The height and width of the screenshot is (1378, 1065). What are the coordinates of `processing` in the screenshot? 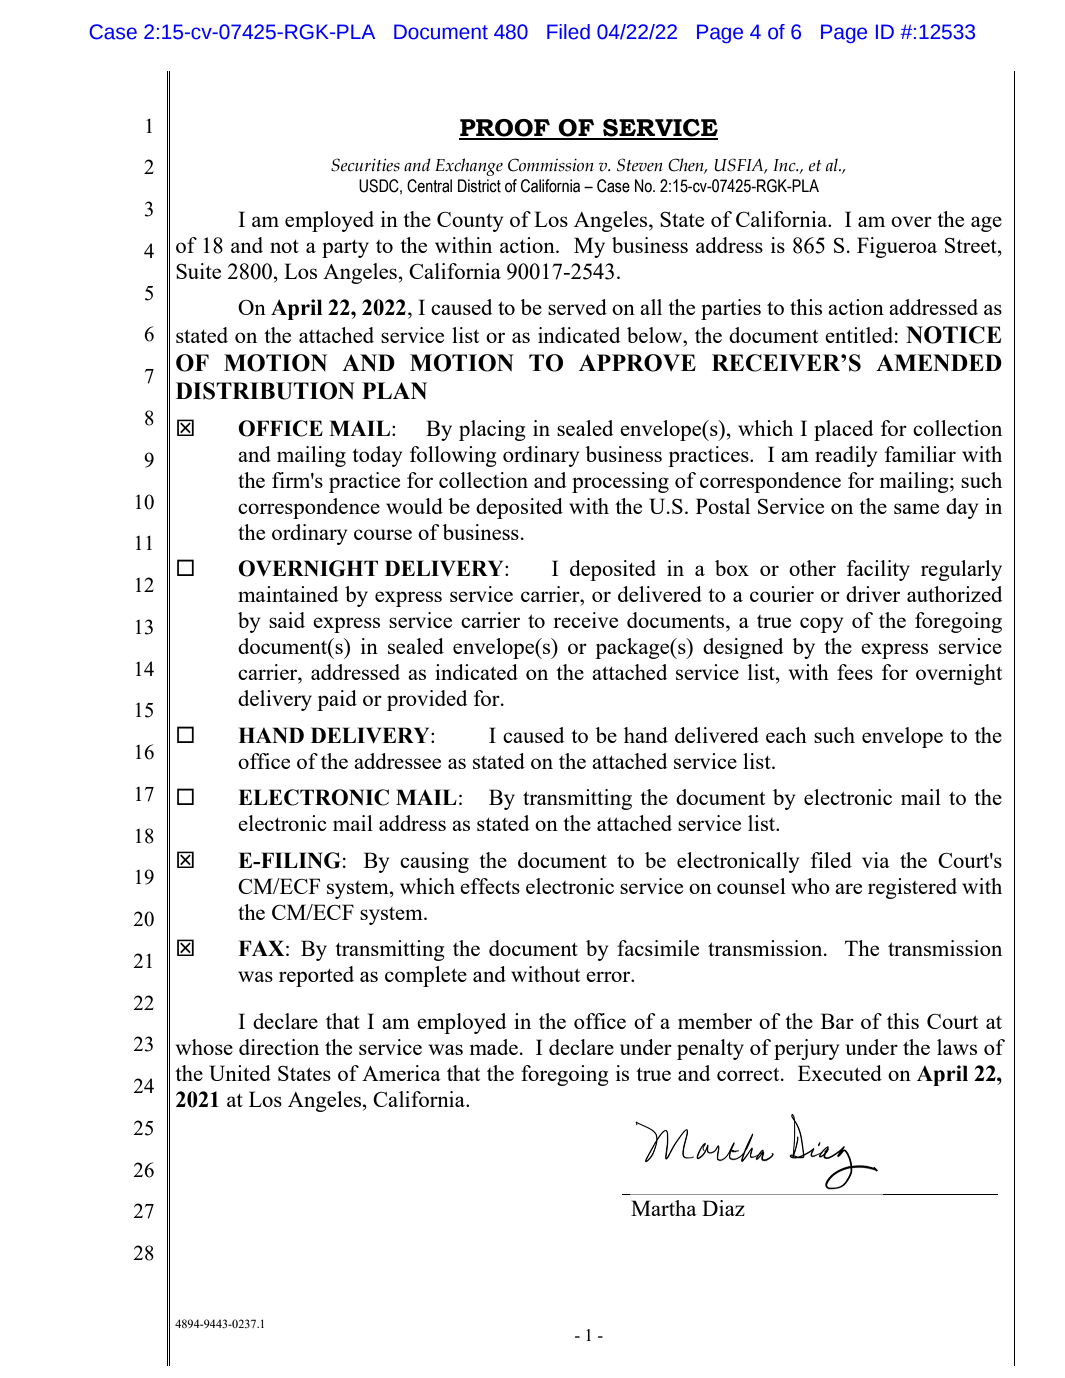 It's located at (620, 482).
